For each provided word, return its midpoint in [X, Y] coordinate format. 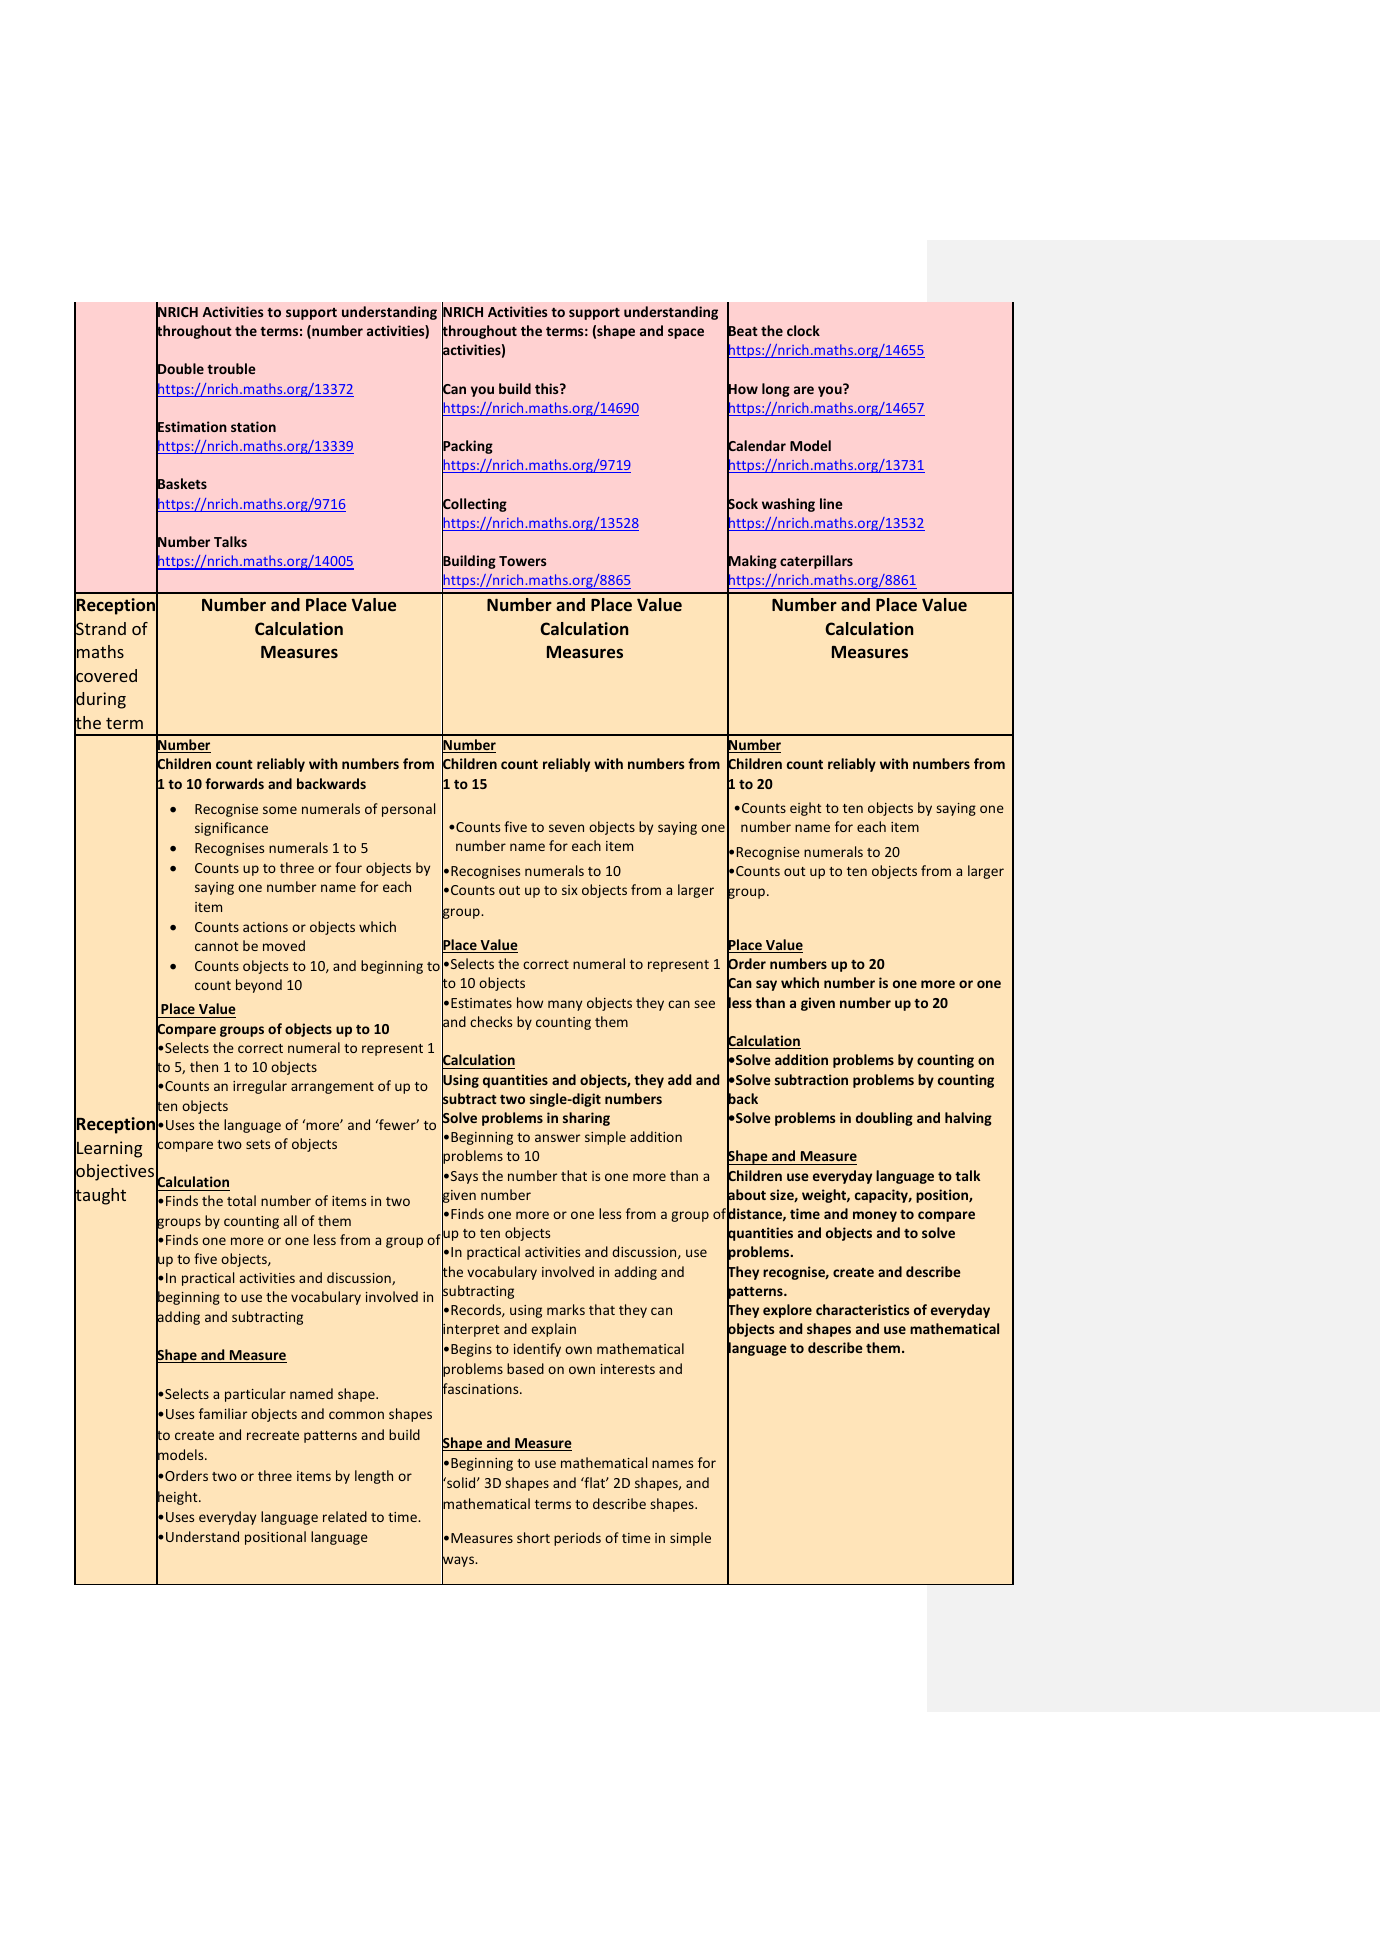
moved [284, 945]
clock [803, 330]
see [705, 1004]
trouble [231, 368]
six [570, 890]
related [345, 1516]
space [686, 333]
